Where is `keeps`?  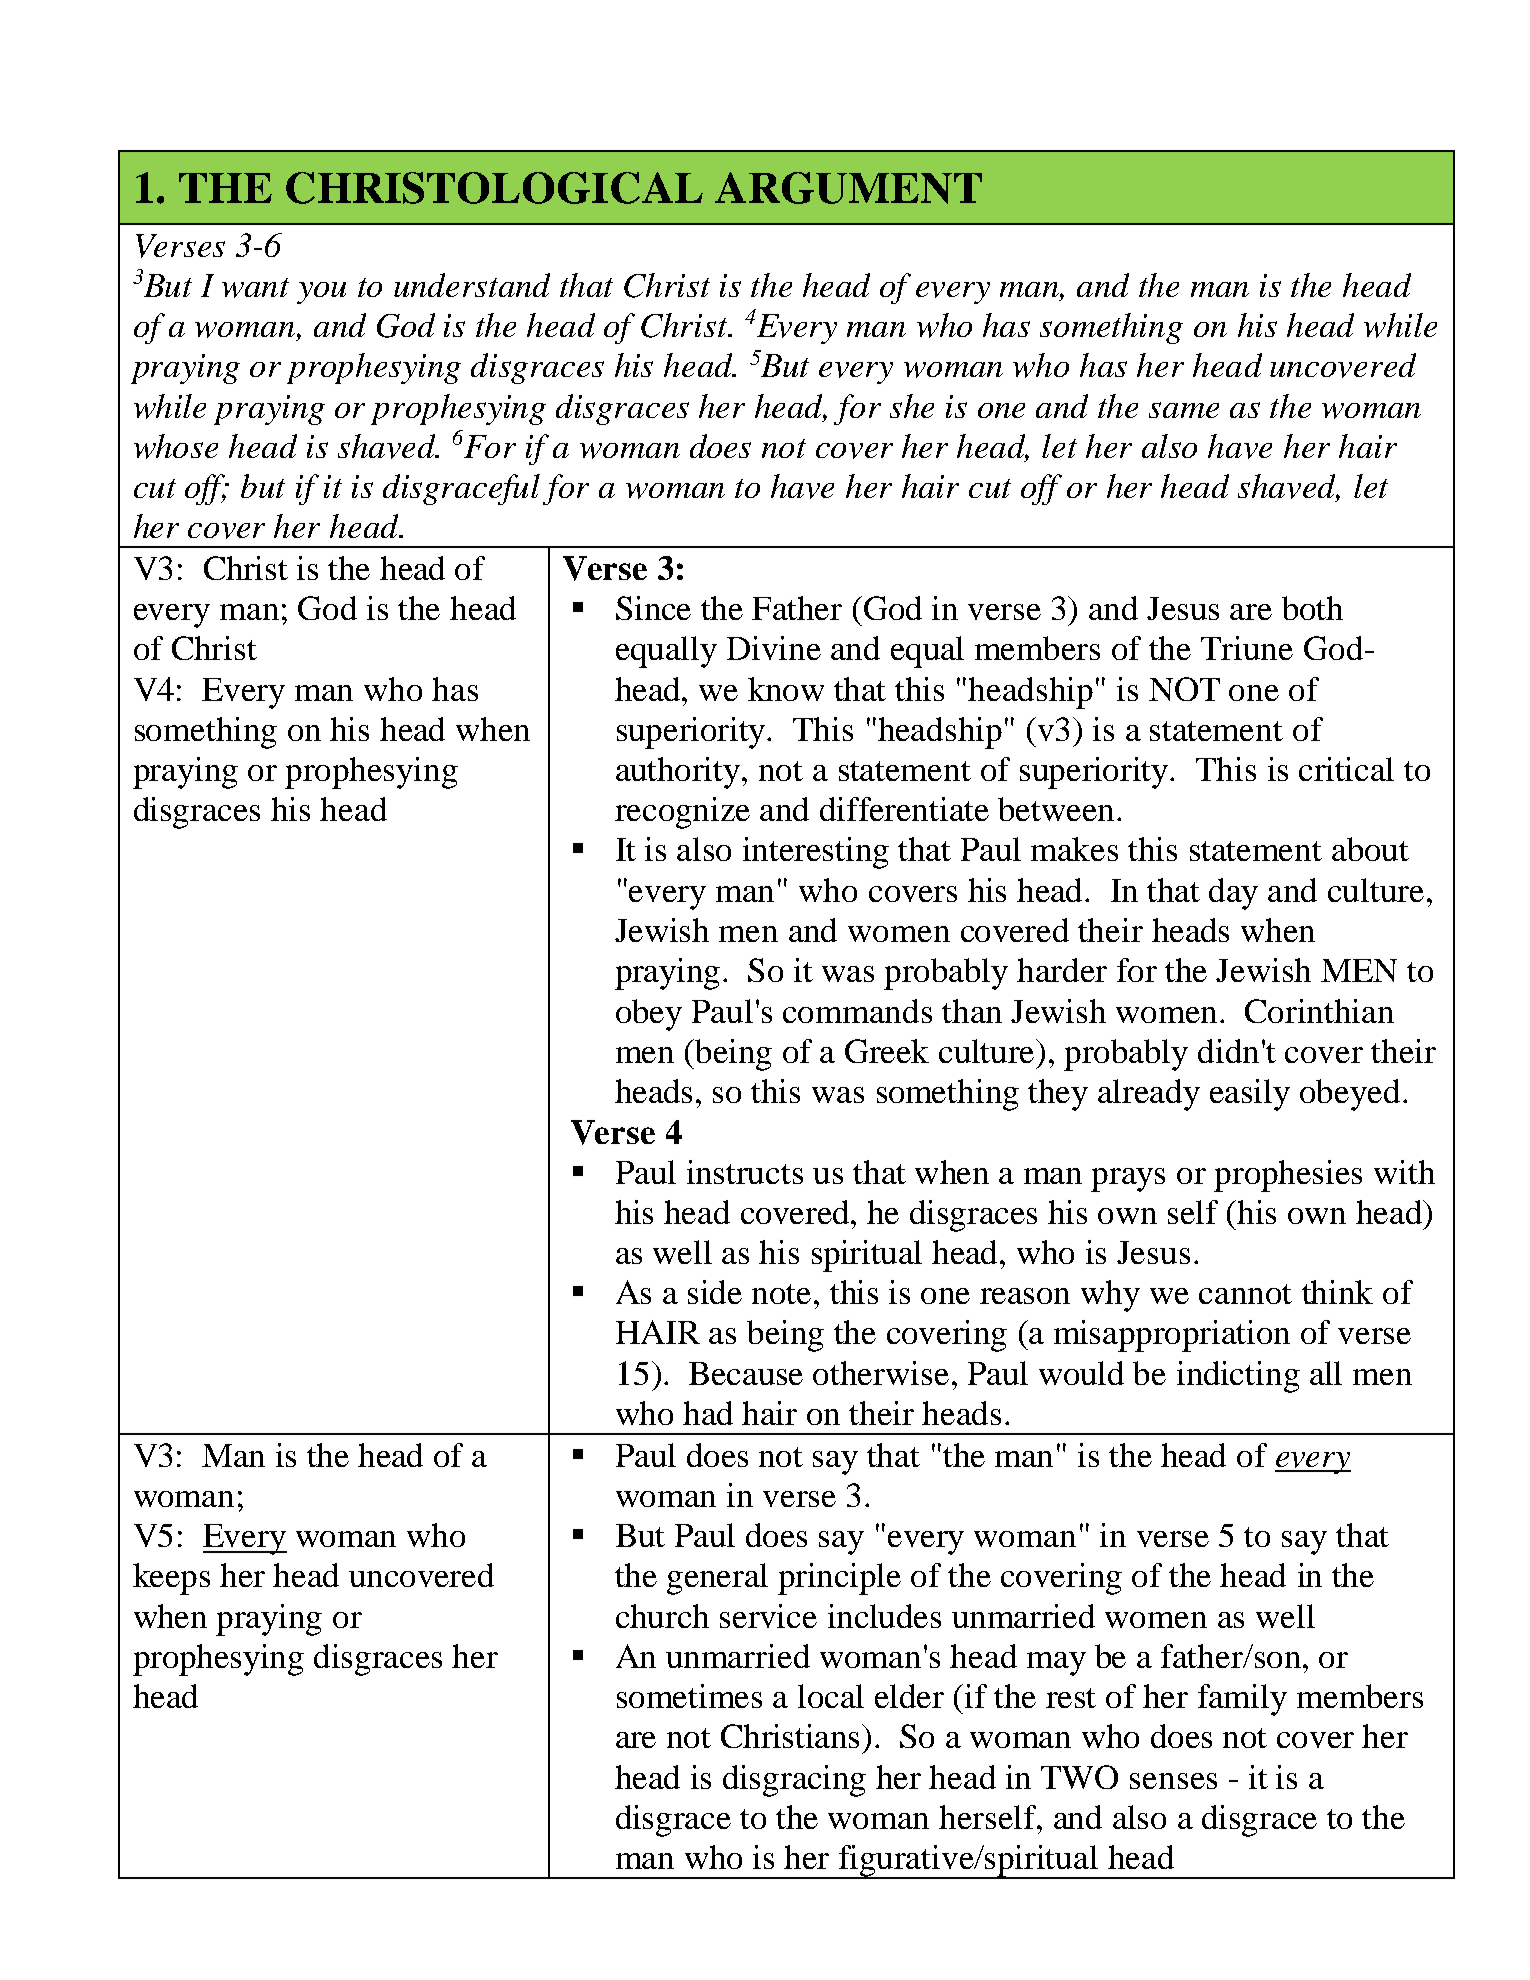
keeps is located at coordinates (171, 1579).
